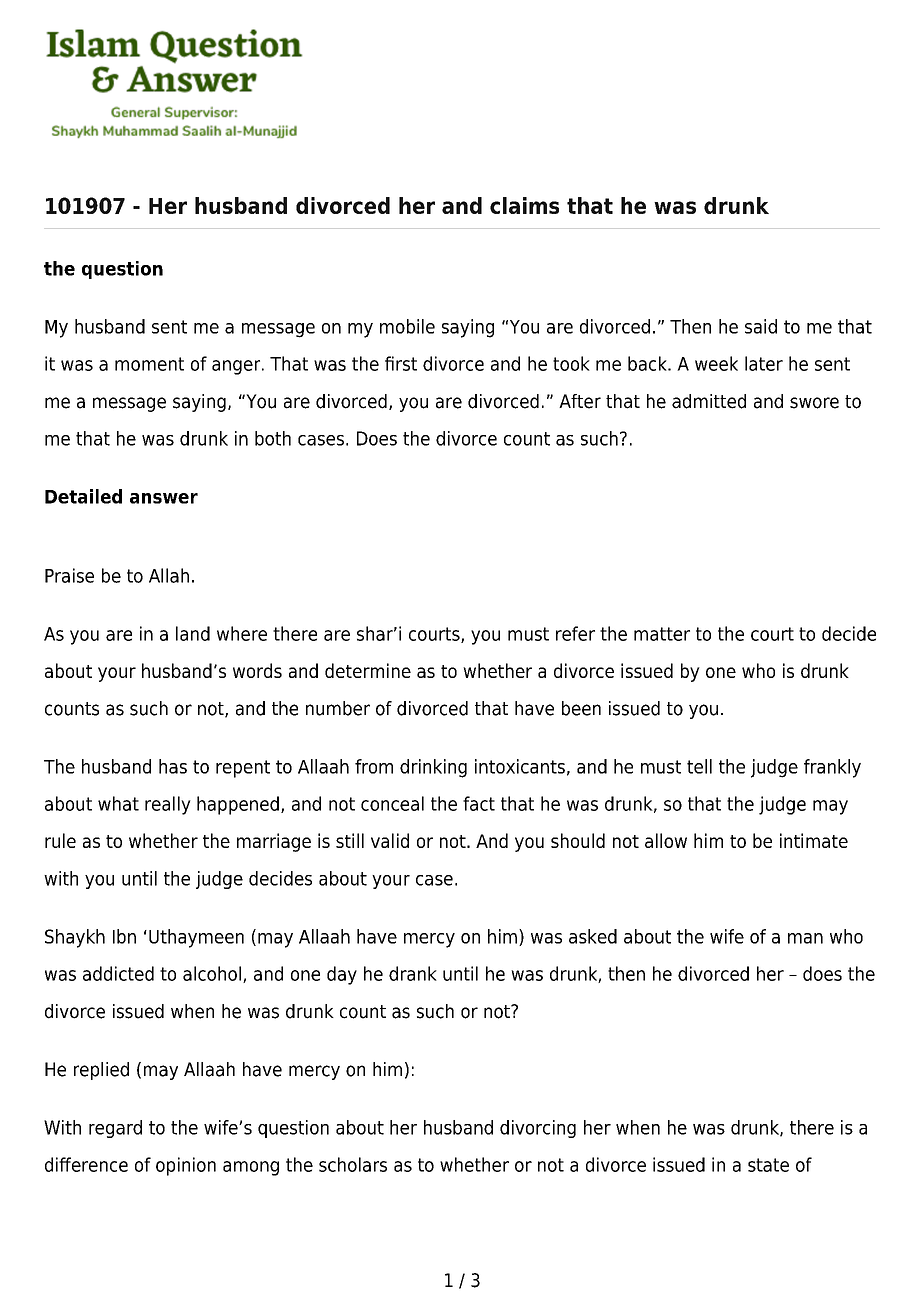  What do you see at coordinates (193, 633) in the screenshot?
I see `land` at bounding box center [193, 633].
